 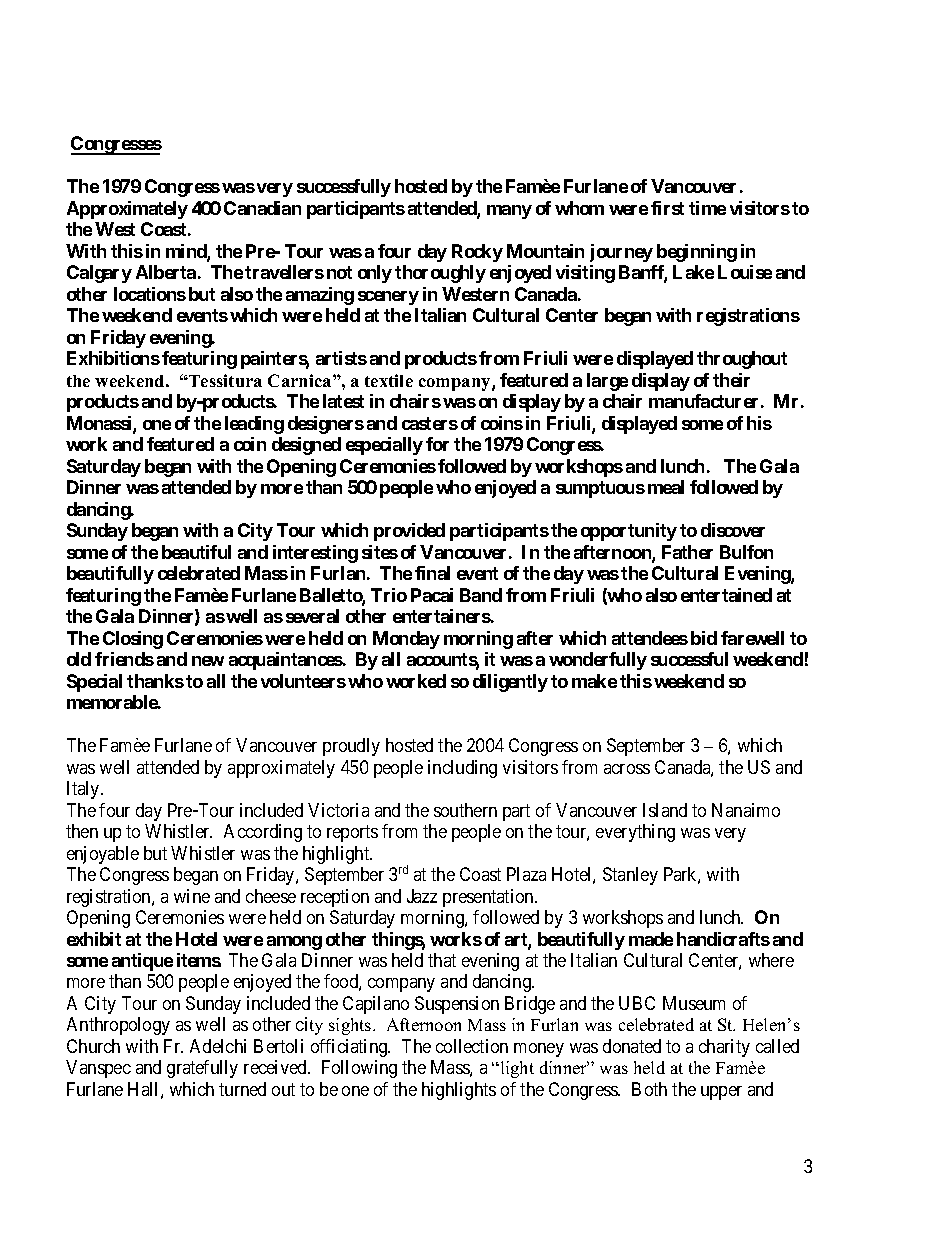 What do you see at coordinates (133, 640) in the screenshot?
I see `Closing` at bounding box center [133, 640].
